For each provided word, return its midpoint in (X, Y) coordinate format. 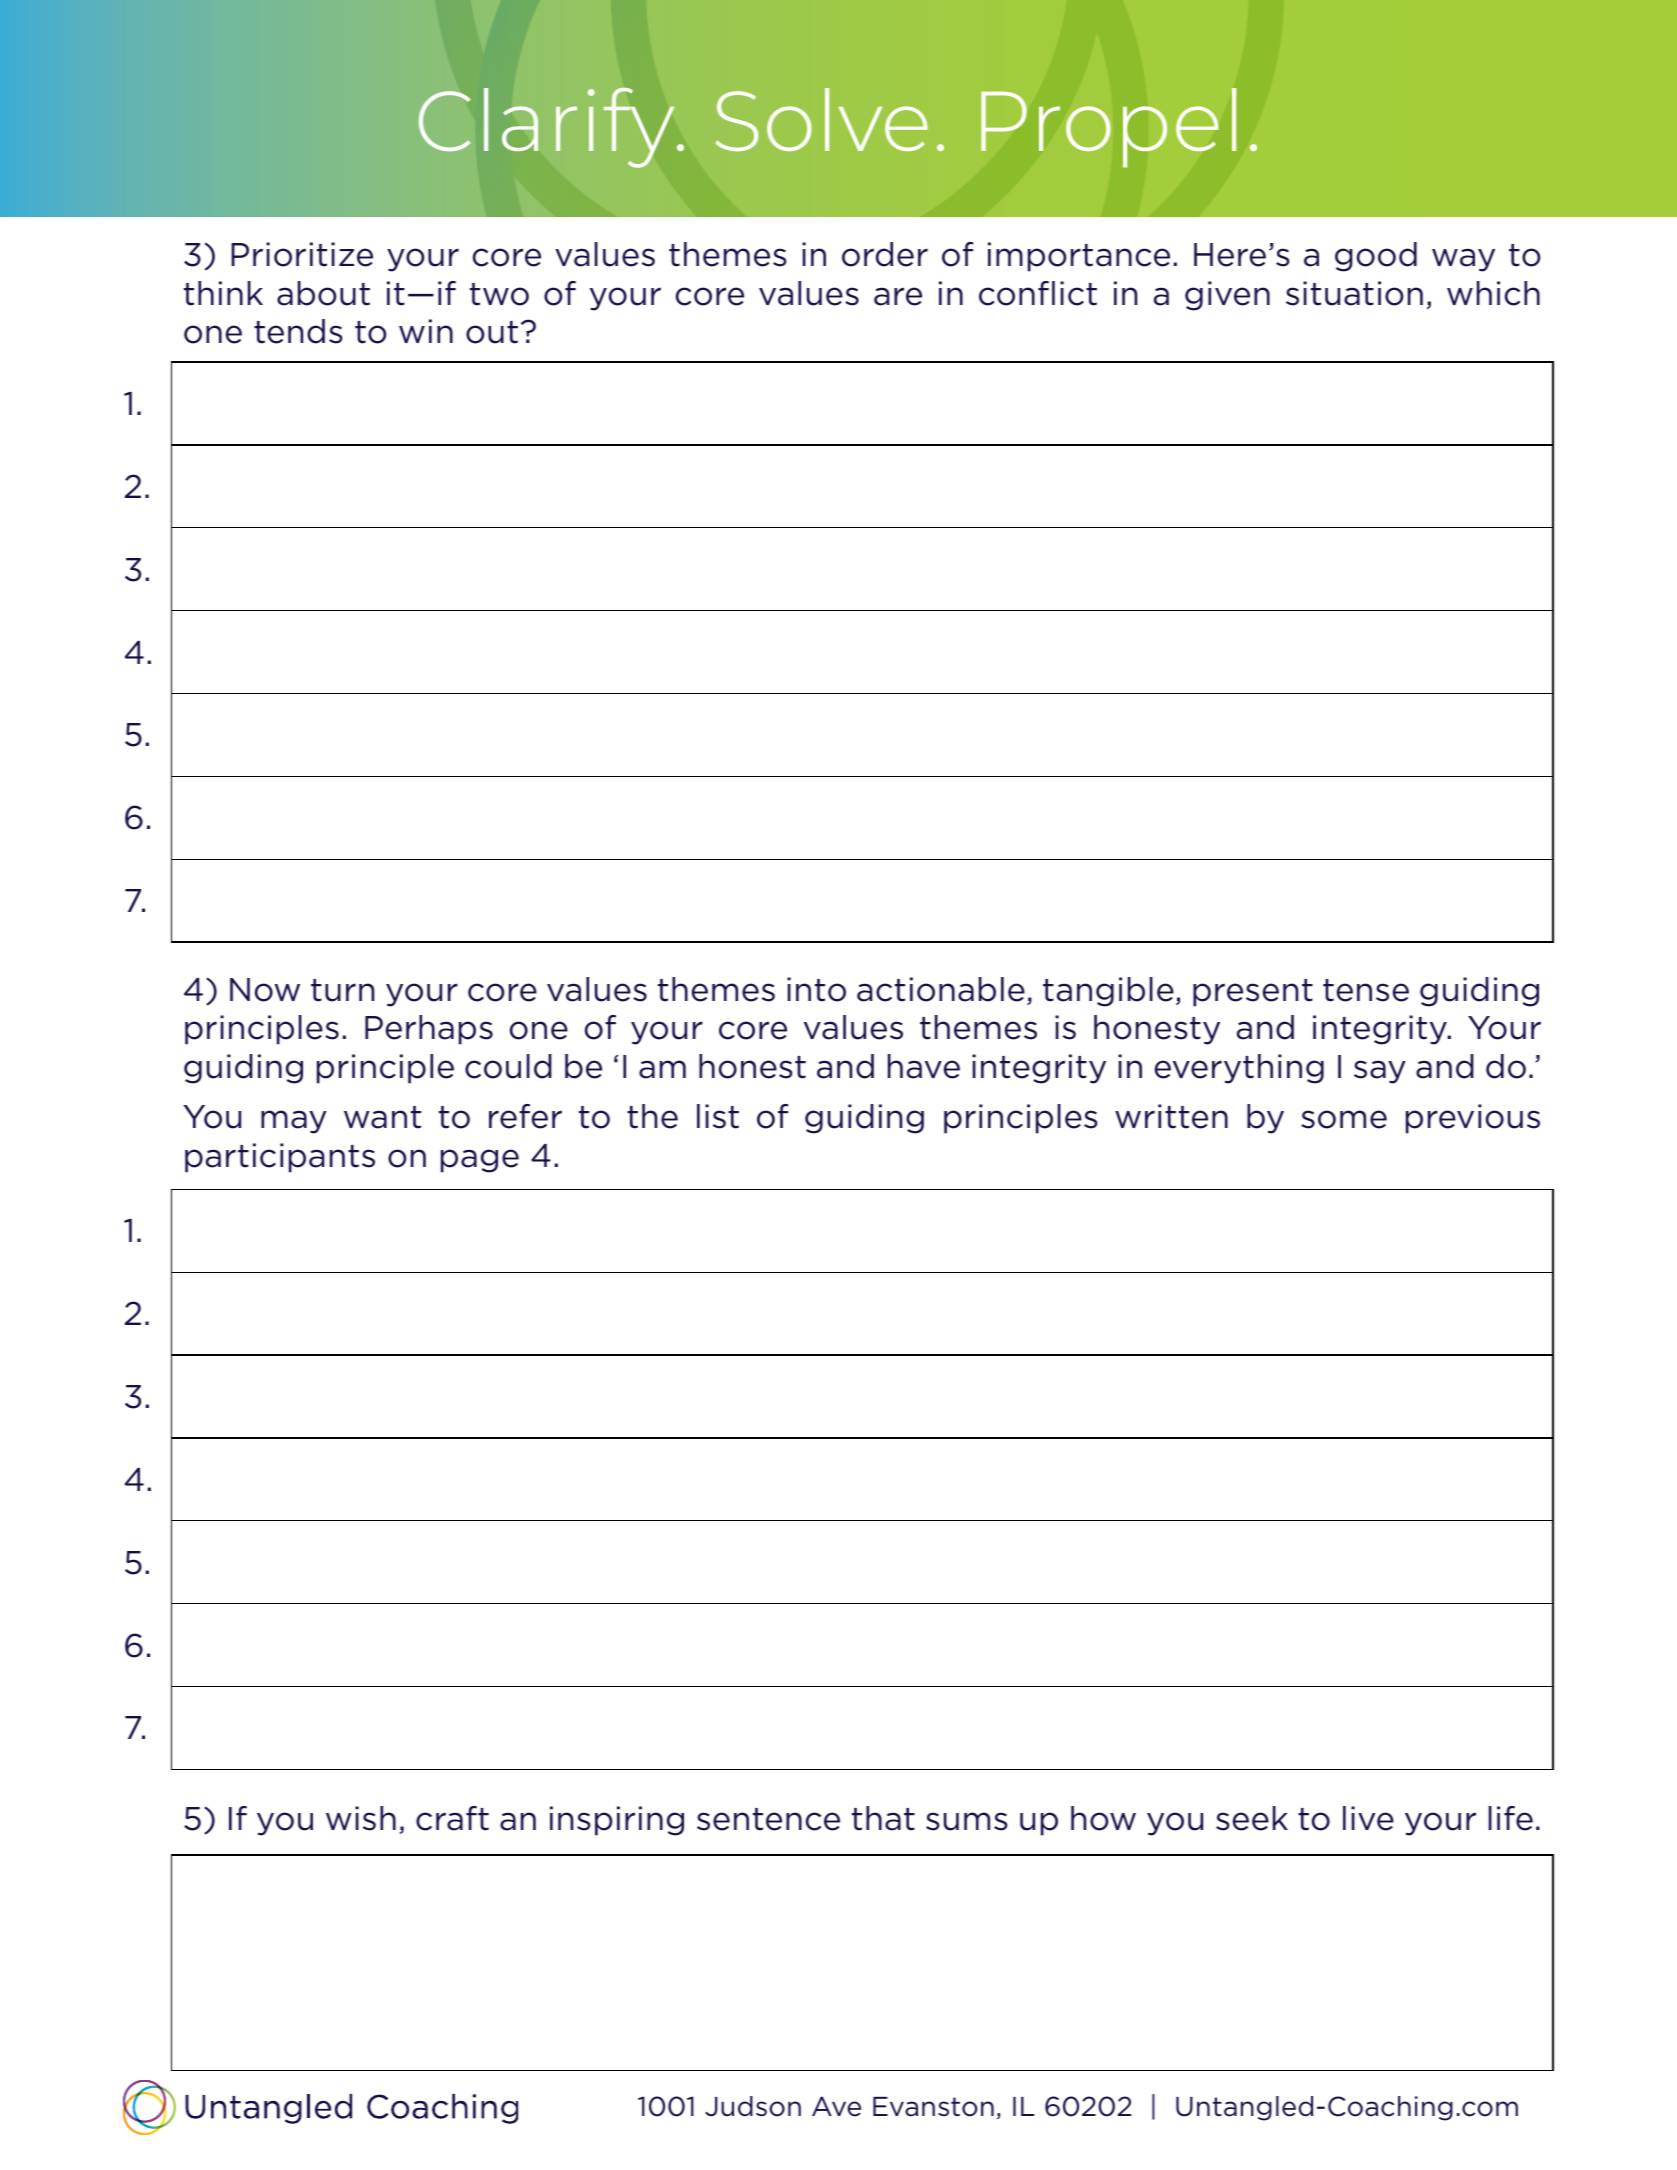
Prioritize (302, 254)
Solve (822, 119)
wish (361, 1818)
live (1368, 1818)
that (883, 1818)
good (1376, 257)
